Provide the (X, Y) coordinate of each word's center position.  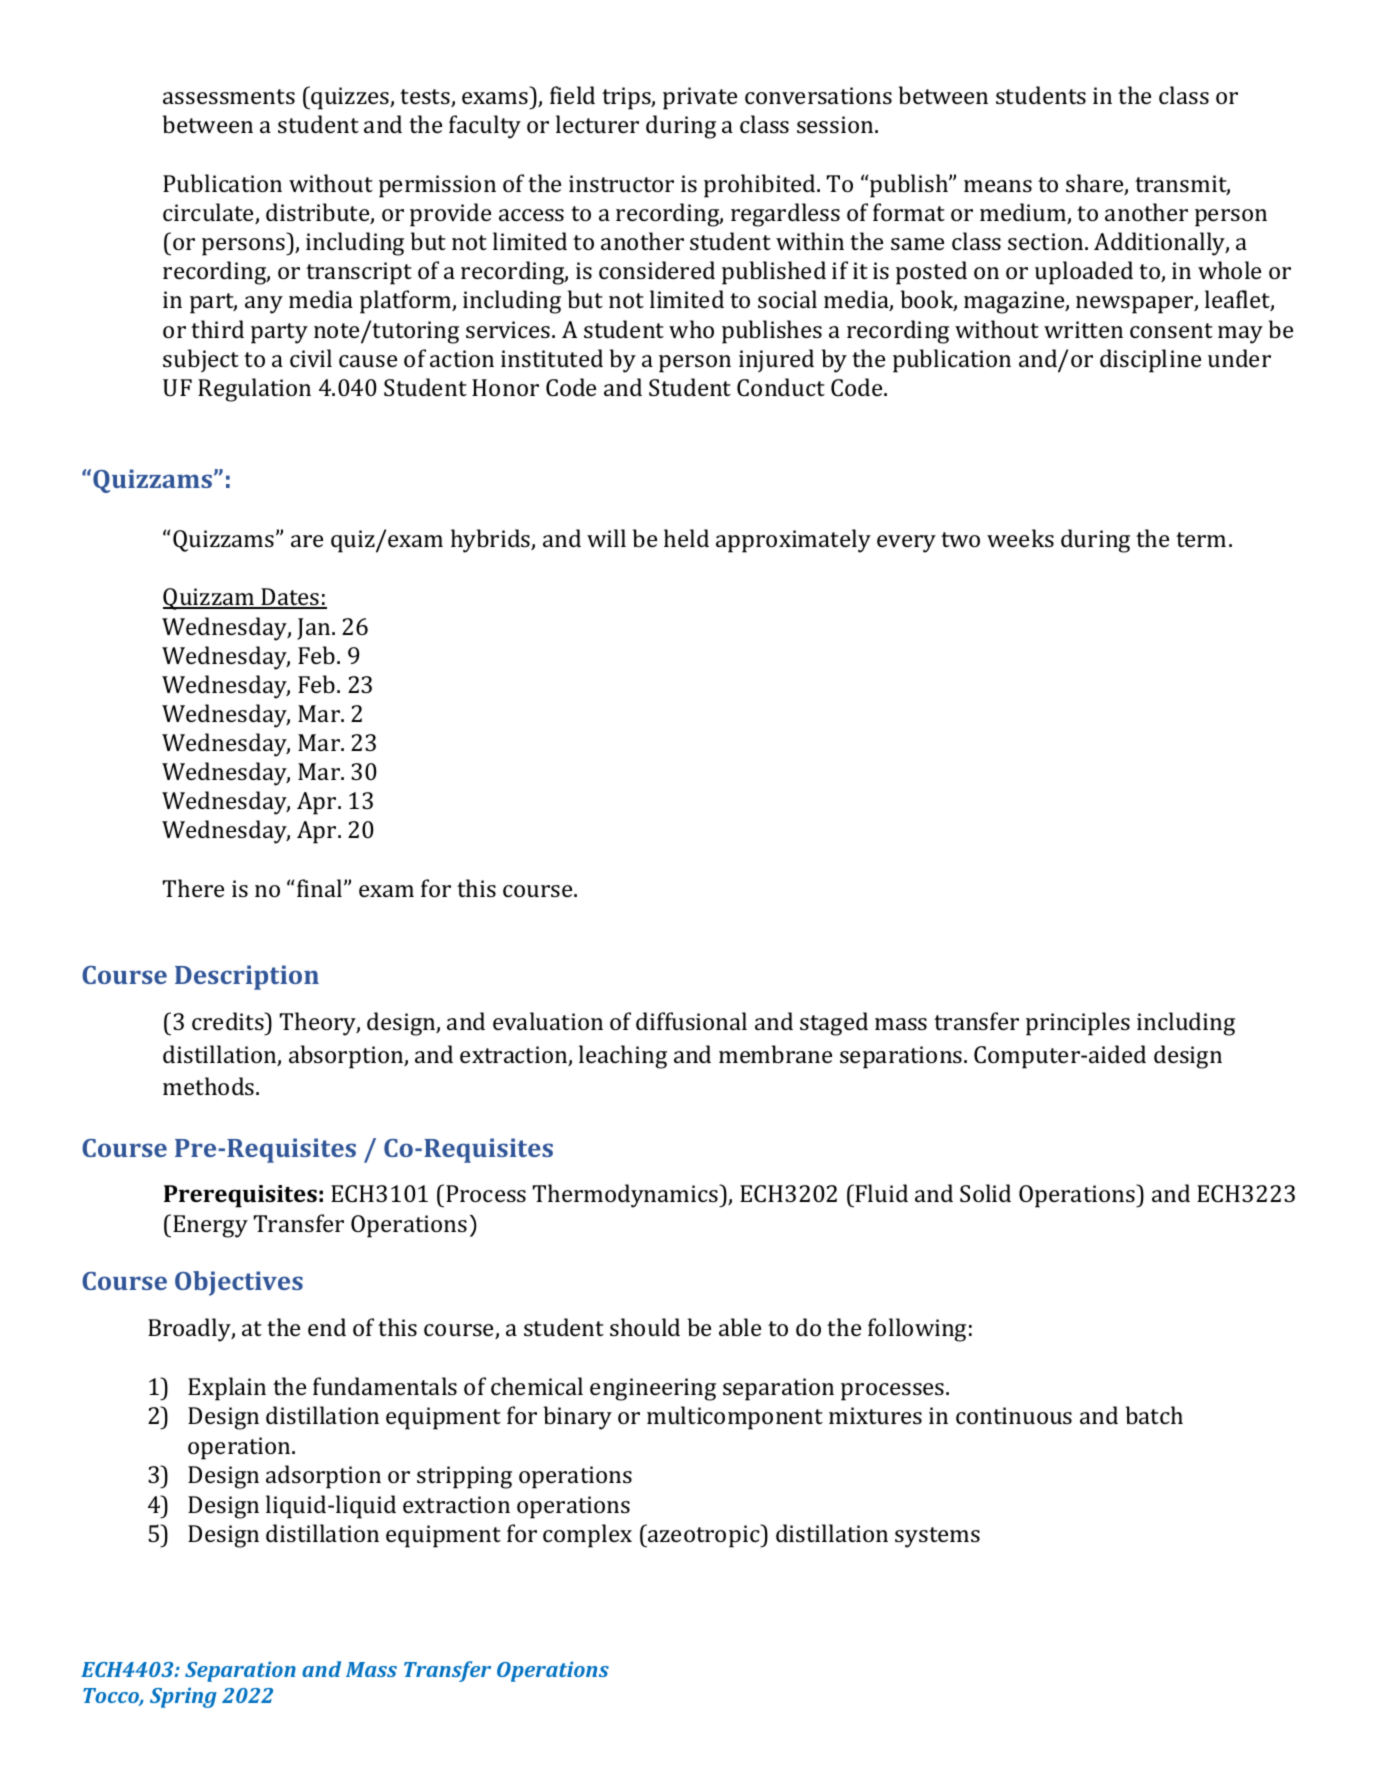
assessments (229, 96)
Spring (183, 1698)
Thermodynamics (626, 1196)
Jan (315, 629)
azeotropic (704, 1536)
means (998, 186)
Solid (985, 1193)
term (1201, 539)
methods (210, 1086)
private (700, 98)
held (686, 538)
